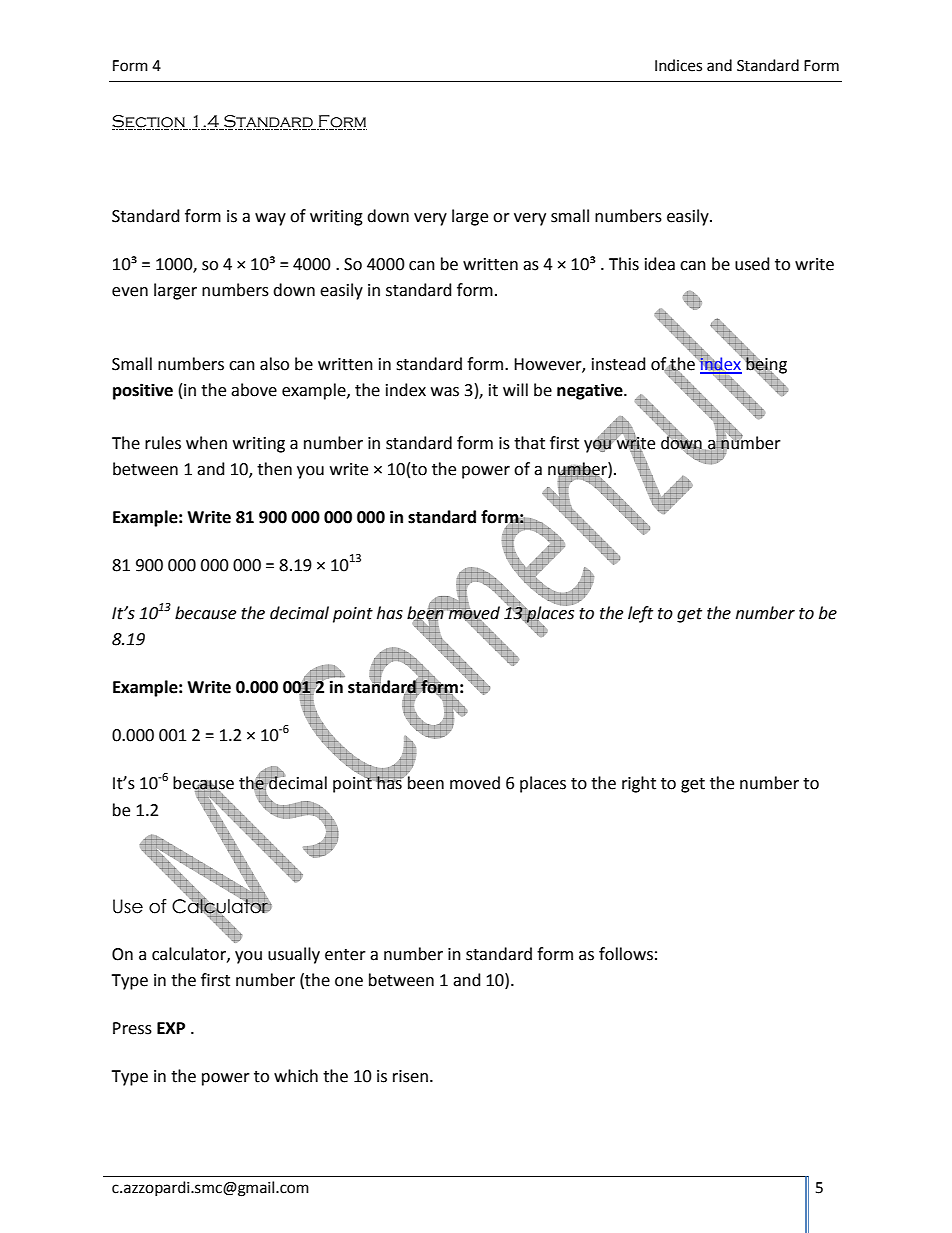  What do you see at coordinates (678, 65) in the page?
I see `Indices` at bounding box center [678, 65].
